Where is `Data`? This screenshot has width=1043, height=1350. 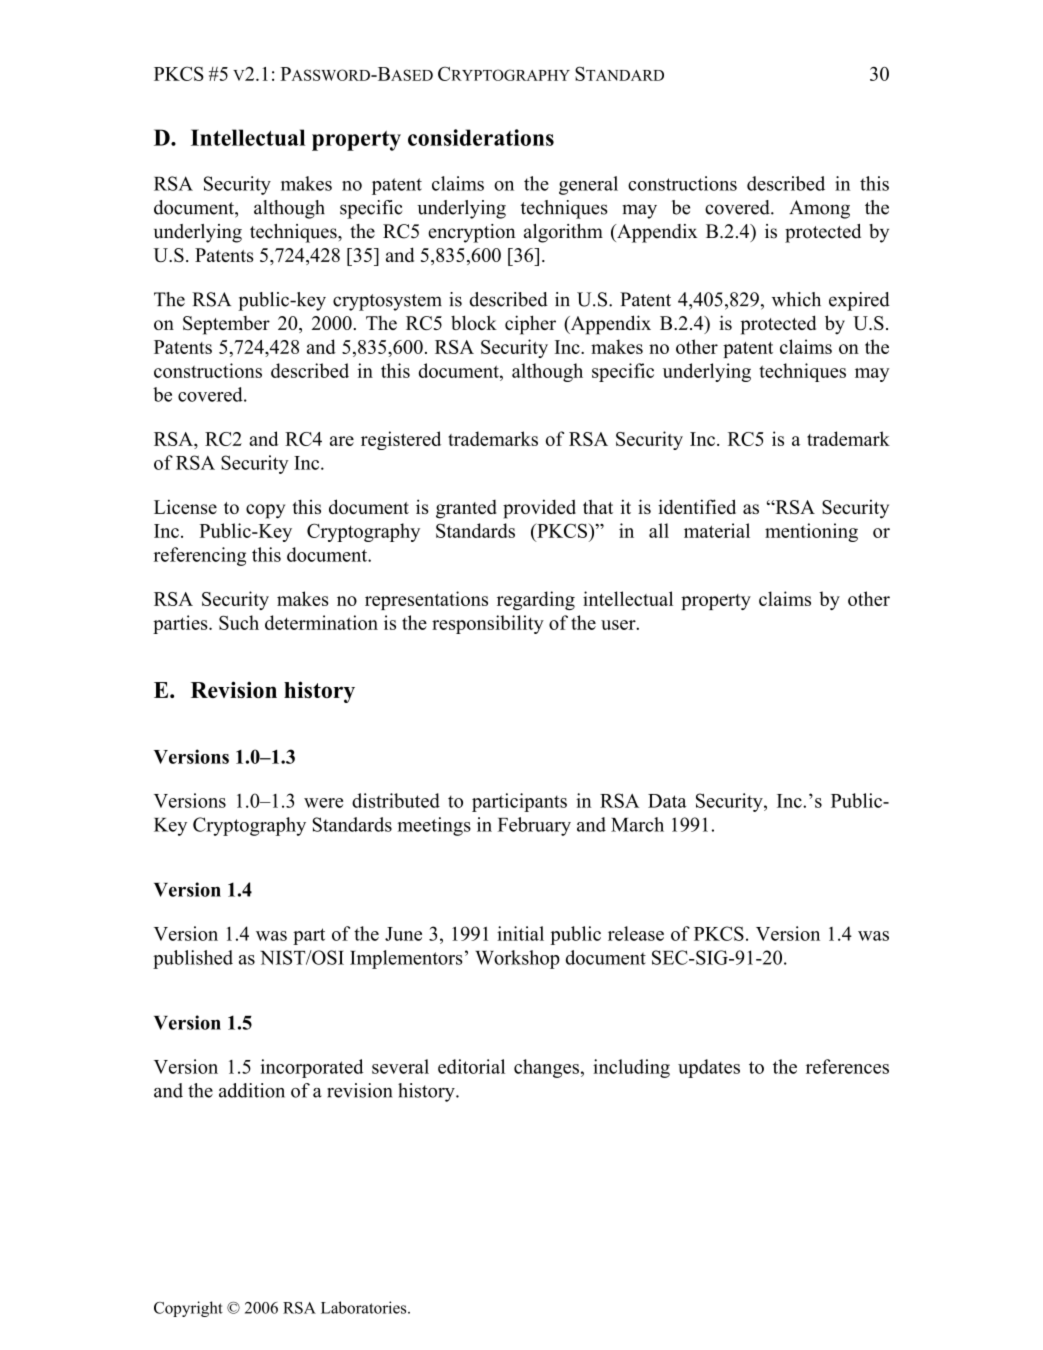
Data is located at coordinates (667, 801).
